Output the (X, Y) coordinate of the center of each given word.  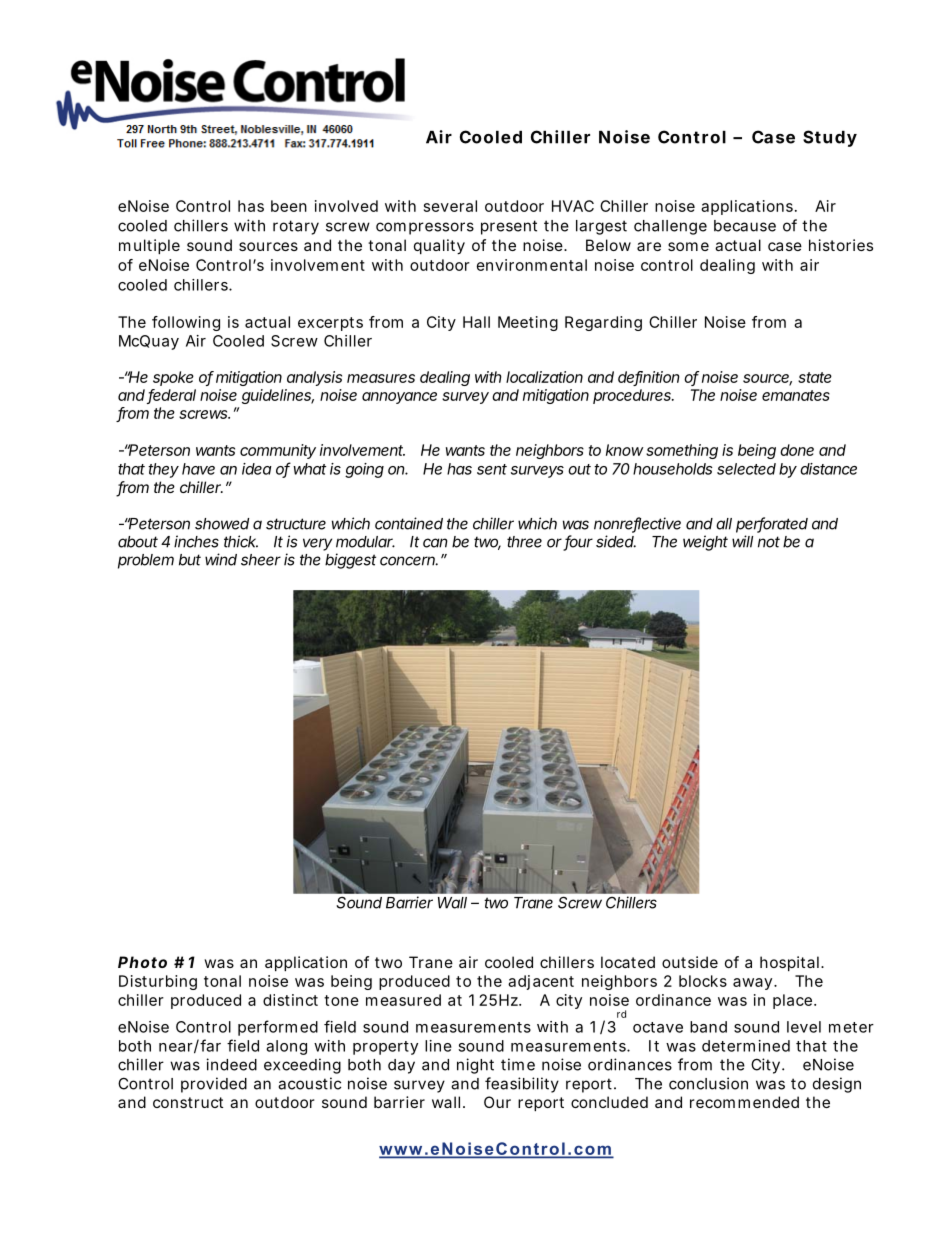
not (769, 542)
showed (222, 524)
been (289, 206)
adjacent (541, 982)
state (815, 377)
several (450, 206)
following (186, 323)
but (190, 560)
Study (830, 138)
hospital (789, 963)
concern (409, 561)
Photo (142, 962)
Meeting (528, 323)
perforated (772, 525)
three (524, 542)
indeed (231, 1064)
